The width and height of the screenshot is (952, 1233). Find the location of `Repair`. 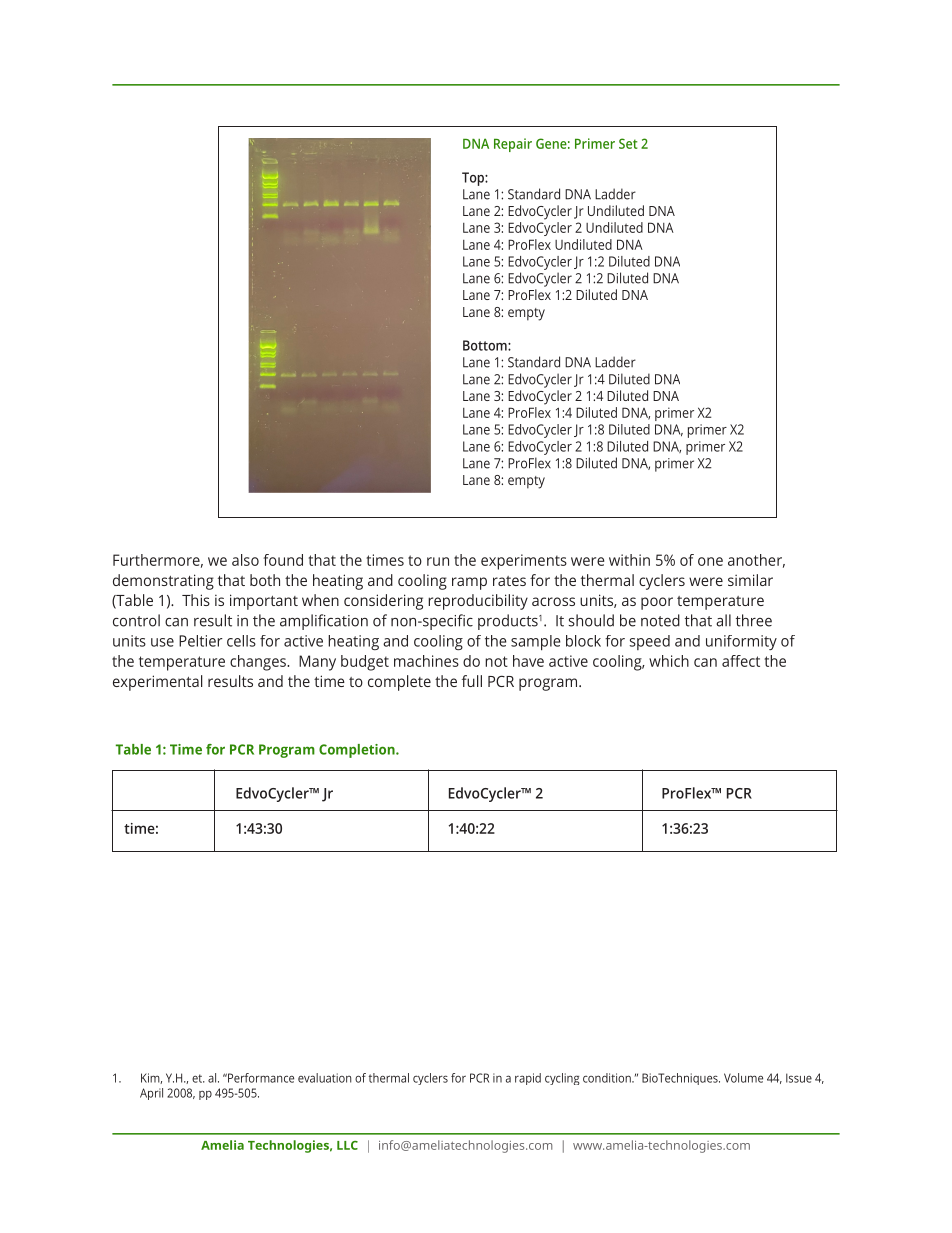

Repair is located at coordinates (513, 145).
